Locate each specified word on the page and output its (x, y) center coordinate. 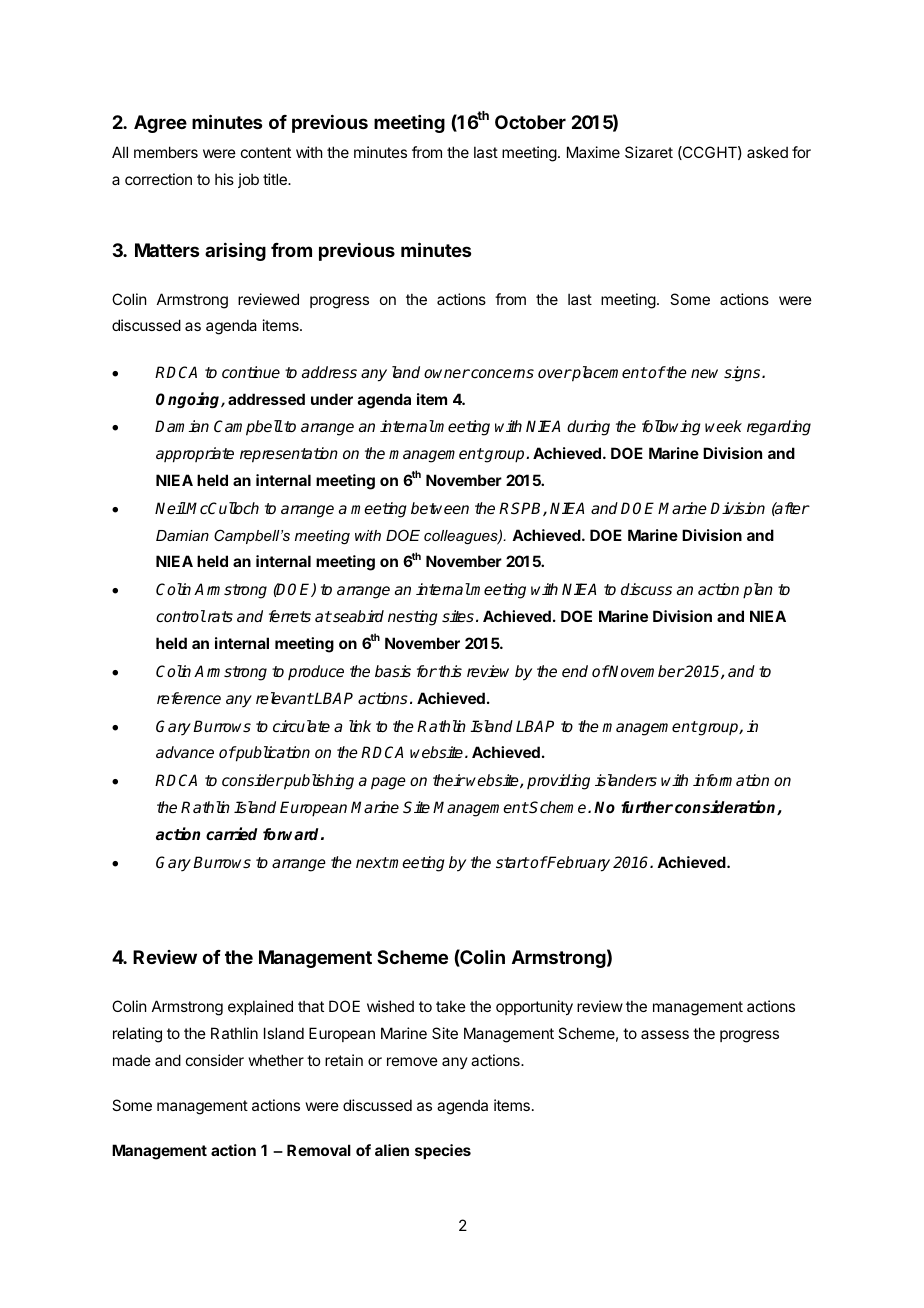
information (731, 780)
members (166, 152)
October (530, 122)
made (132, 1060)
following (671, 428)
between (440, 508)
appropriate (195, 455)
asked (767, 152)
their (449, 780)
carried (232, 833)
